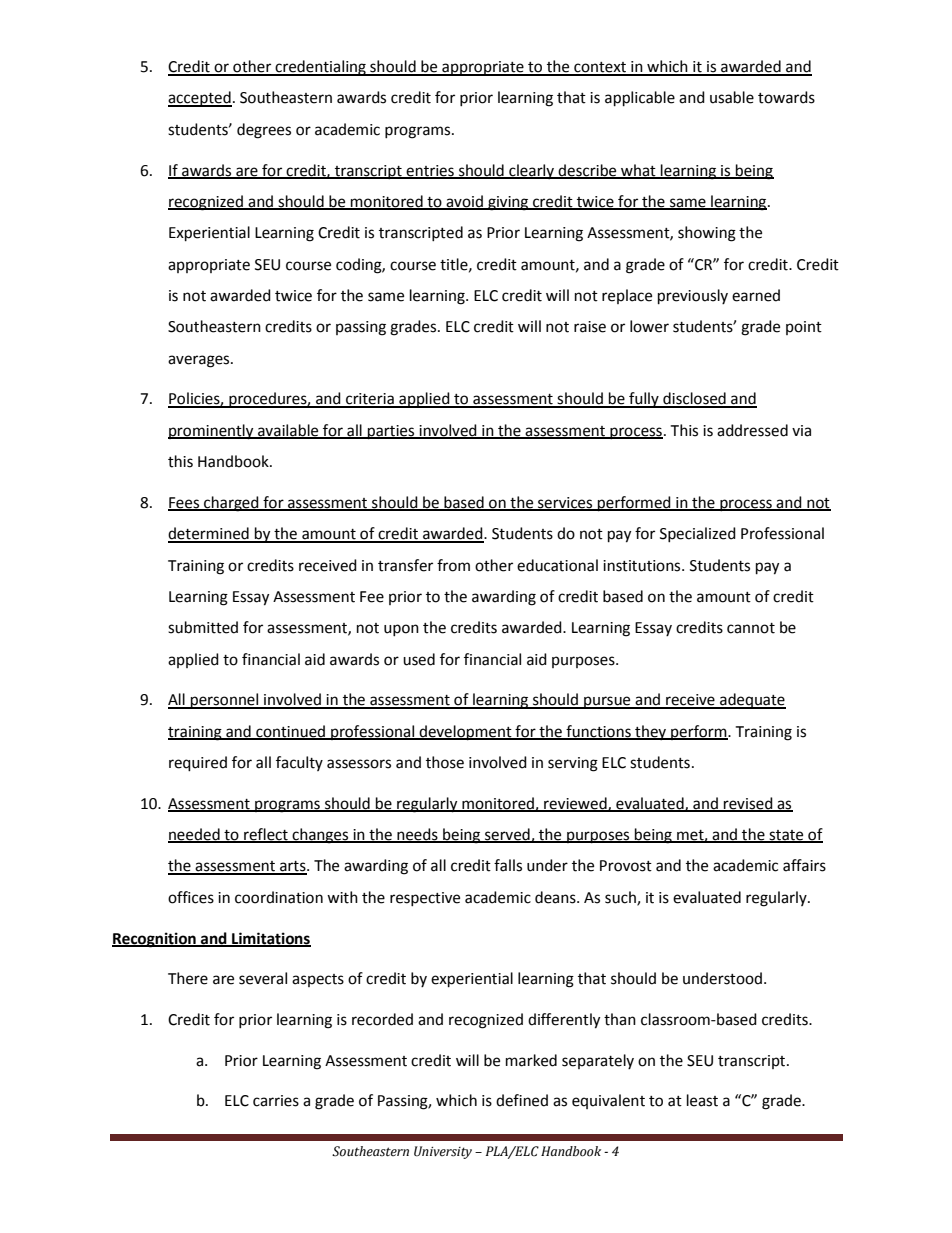  What do you see at coordinates (198, 764) in the screenshot?
I see `required` at bounding box center [198, 764].
